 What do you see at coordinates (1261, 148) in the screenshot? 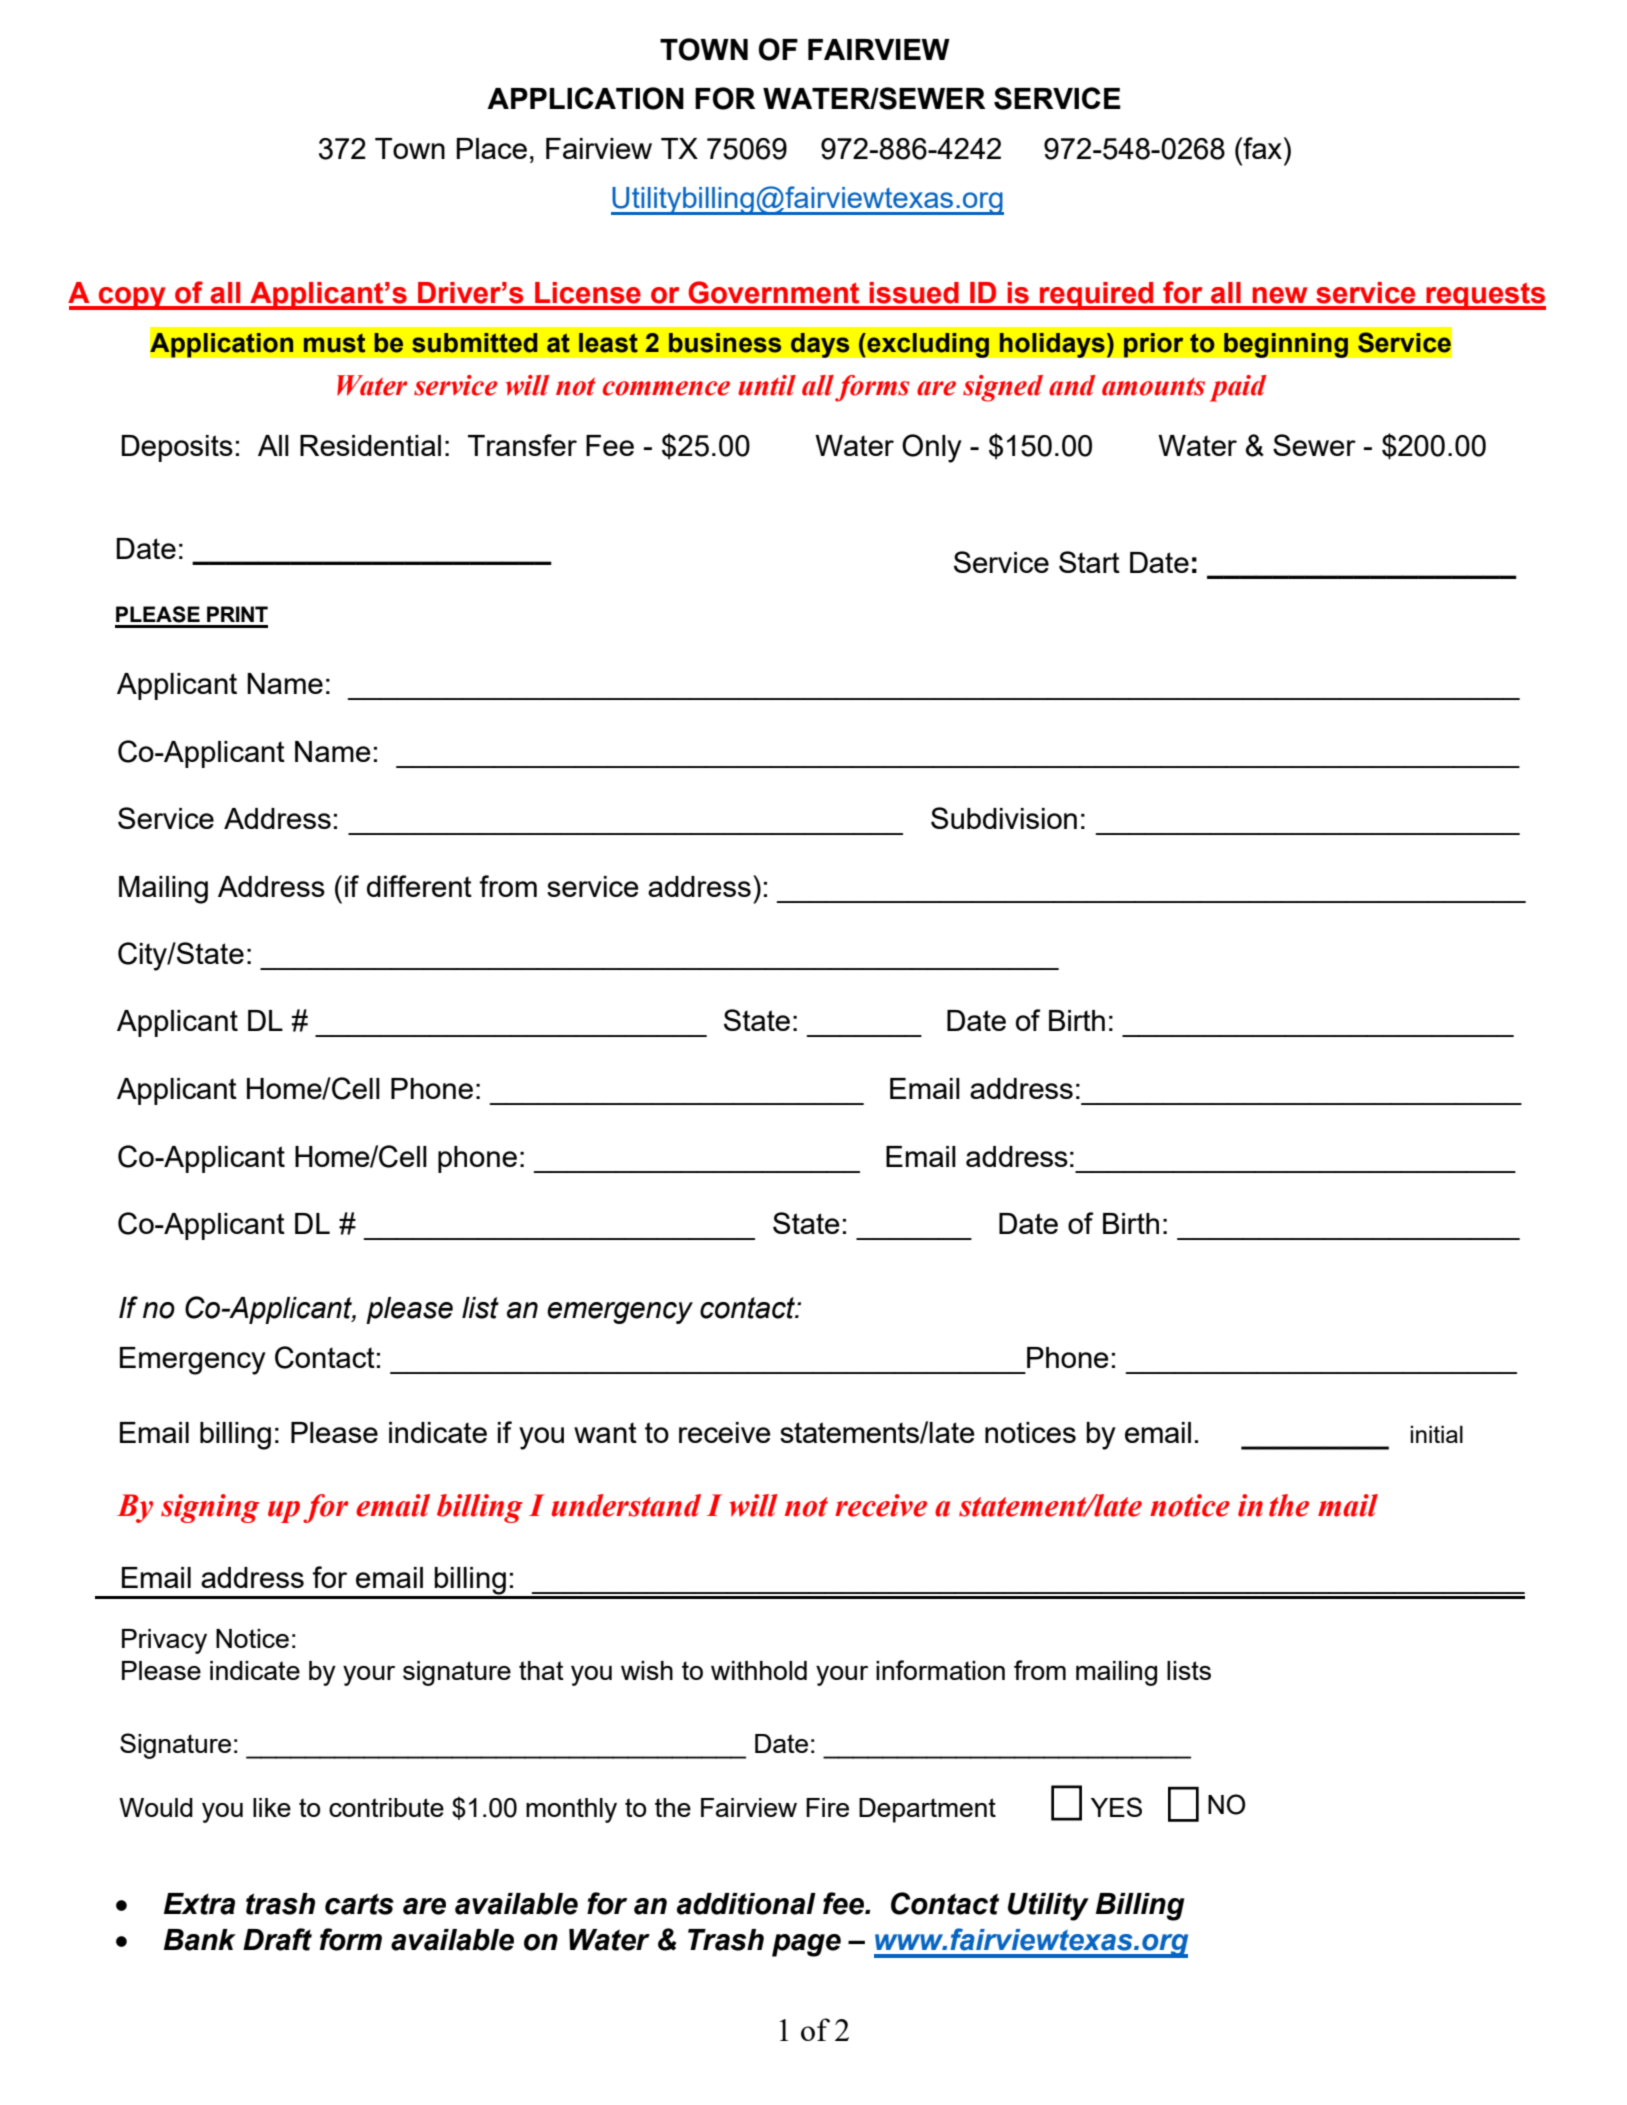
I see `fax` at bounding box center [1261, 148].
